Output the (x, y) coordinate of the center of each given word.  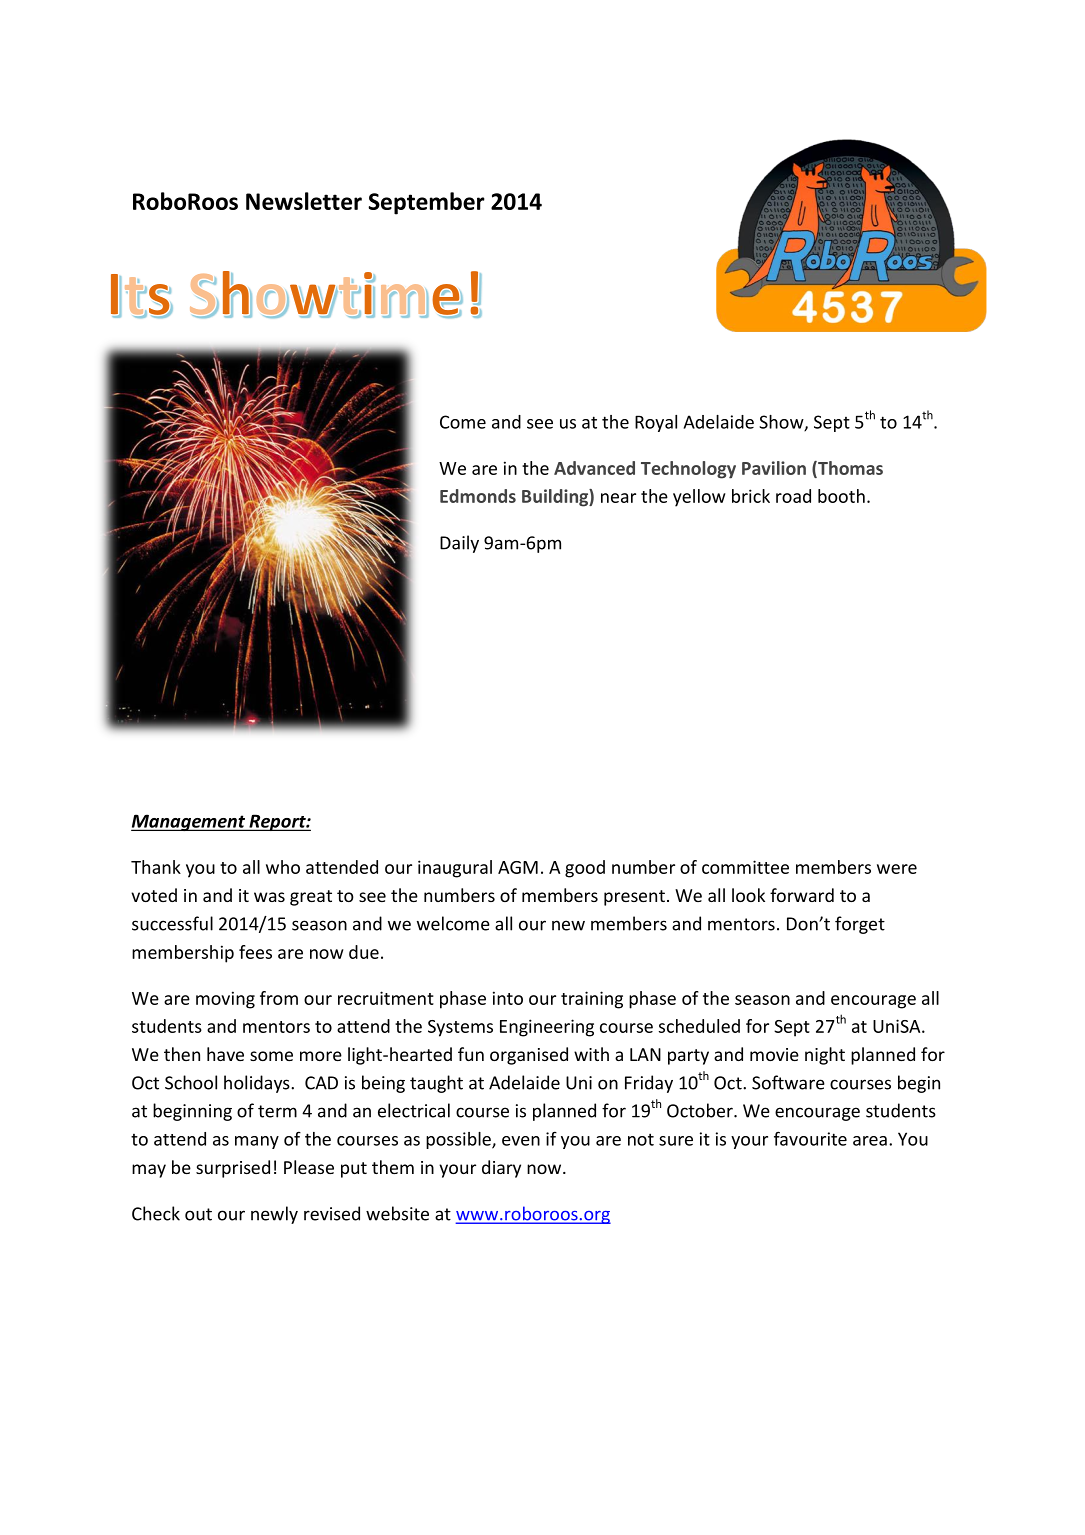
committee (745, 867)
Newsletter (304, 201)
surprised (233, 1169)
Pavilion (774, 468)
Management (189, 822)
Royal (656, 423)
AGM (518, 867)
